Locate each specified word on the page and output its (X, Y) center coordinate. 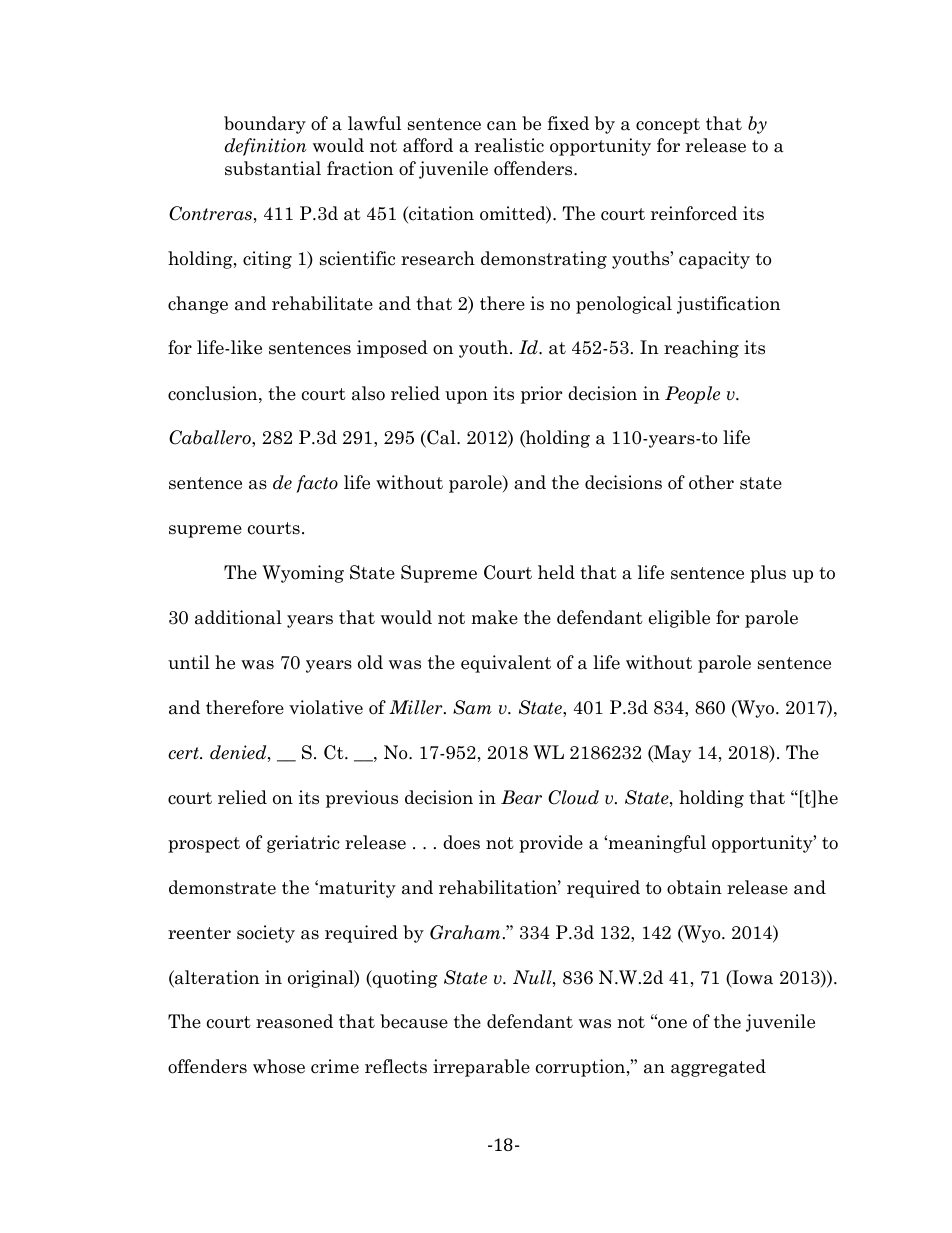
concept (668, 126)
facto (317, 484)
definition (266, 147)
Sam (472, 707)
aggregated (718, 1068)
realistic (509, 145)
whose (279, 1066)
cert (184, 753)
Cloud (573, 797)
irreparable (481, 1068)
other (711, 482)
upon (466, 397)
